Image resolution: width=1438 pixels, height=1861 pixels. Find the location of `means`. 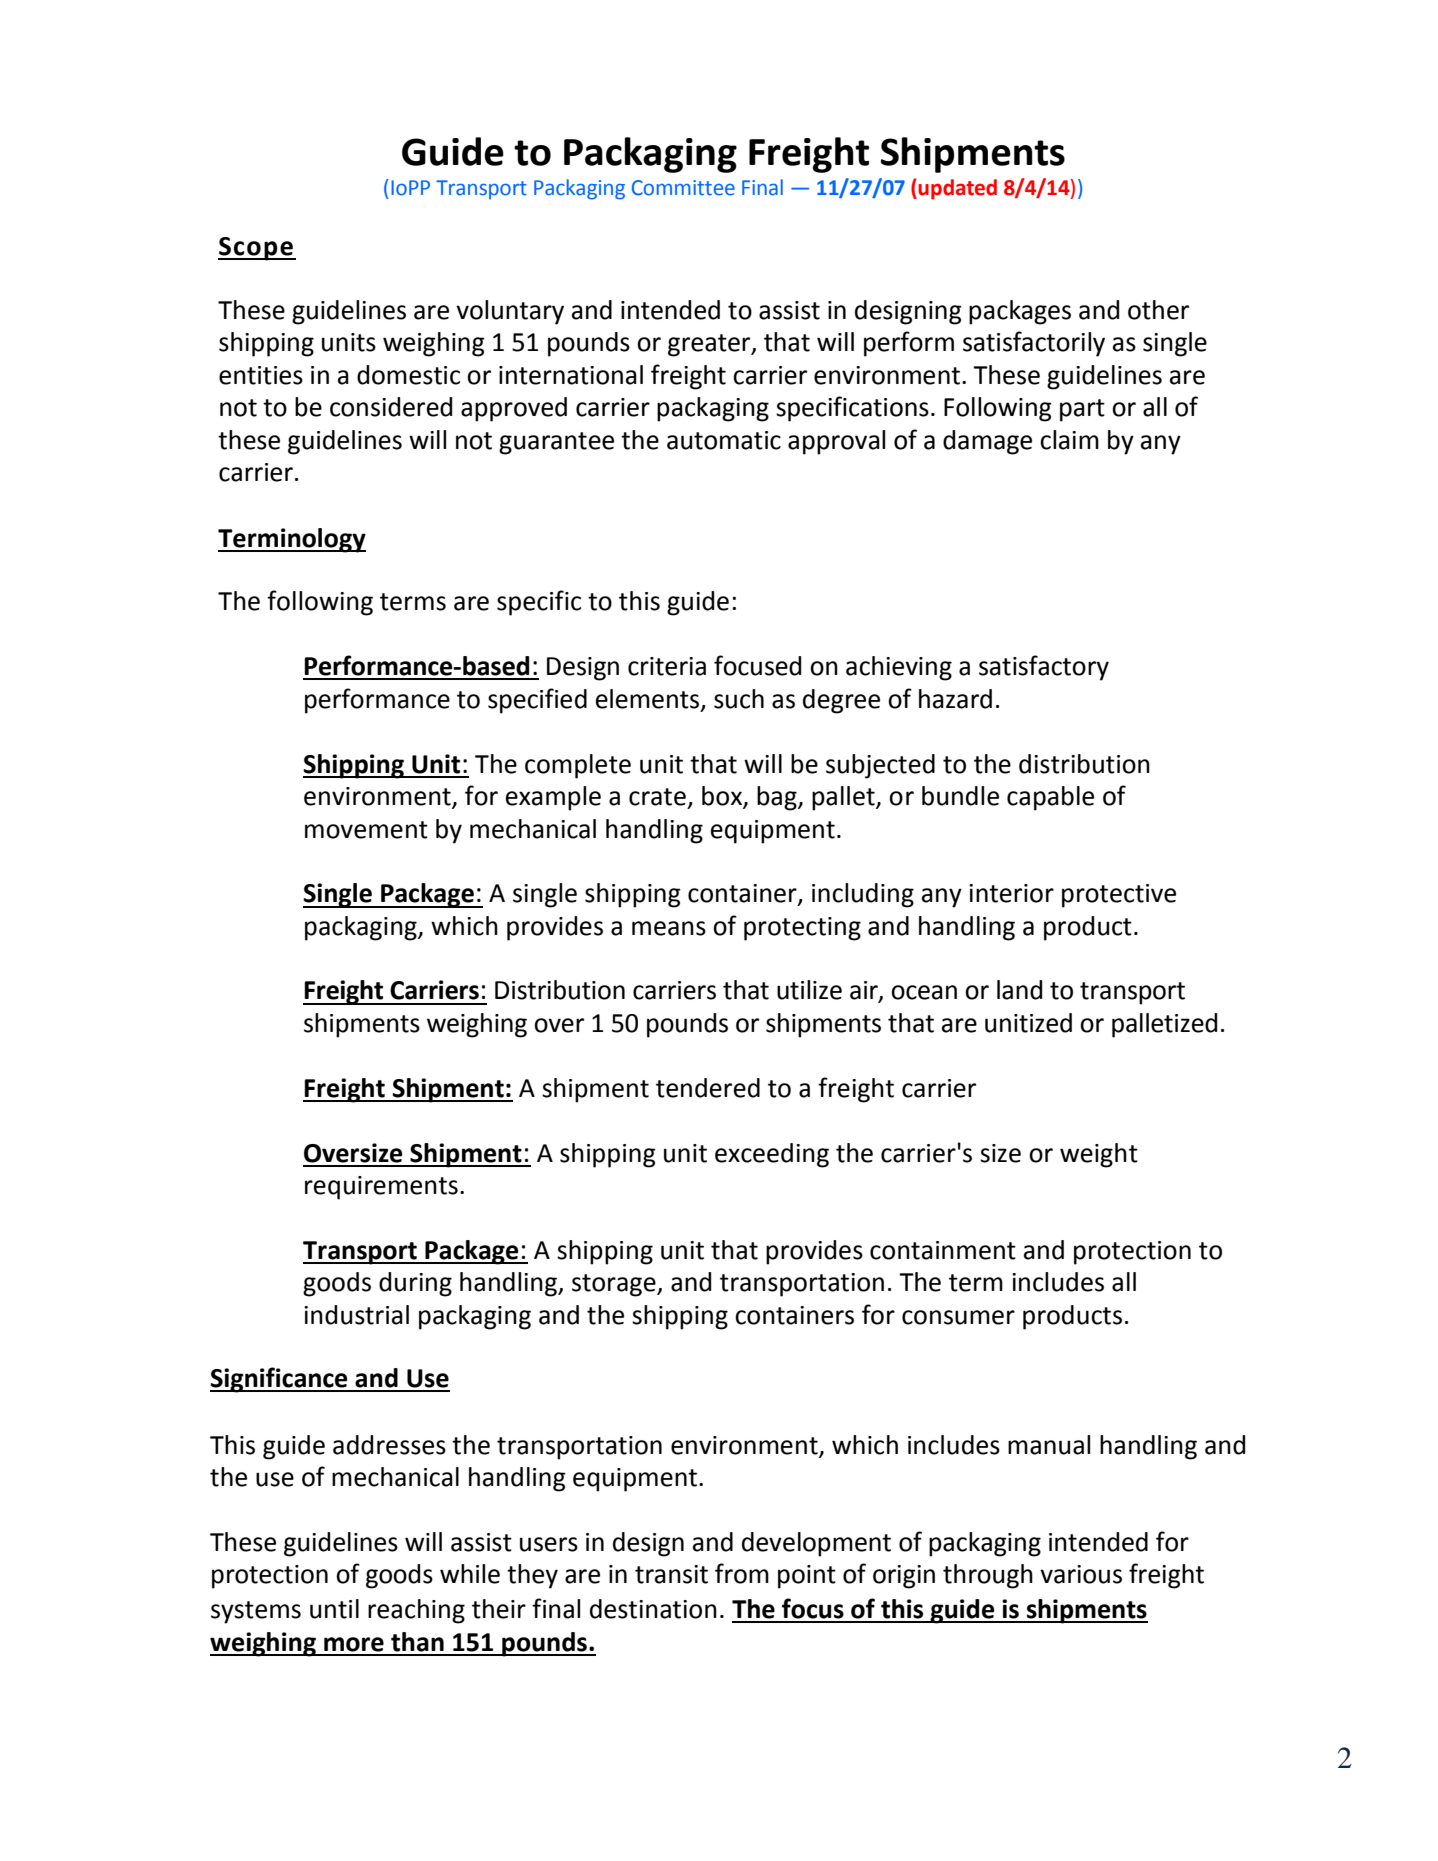

means is located at coordinates (669, 928).
